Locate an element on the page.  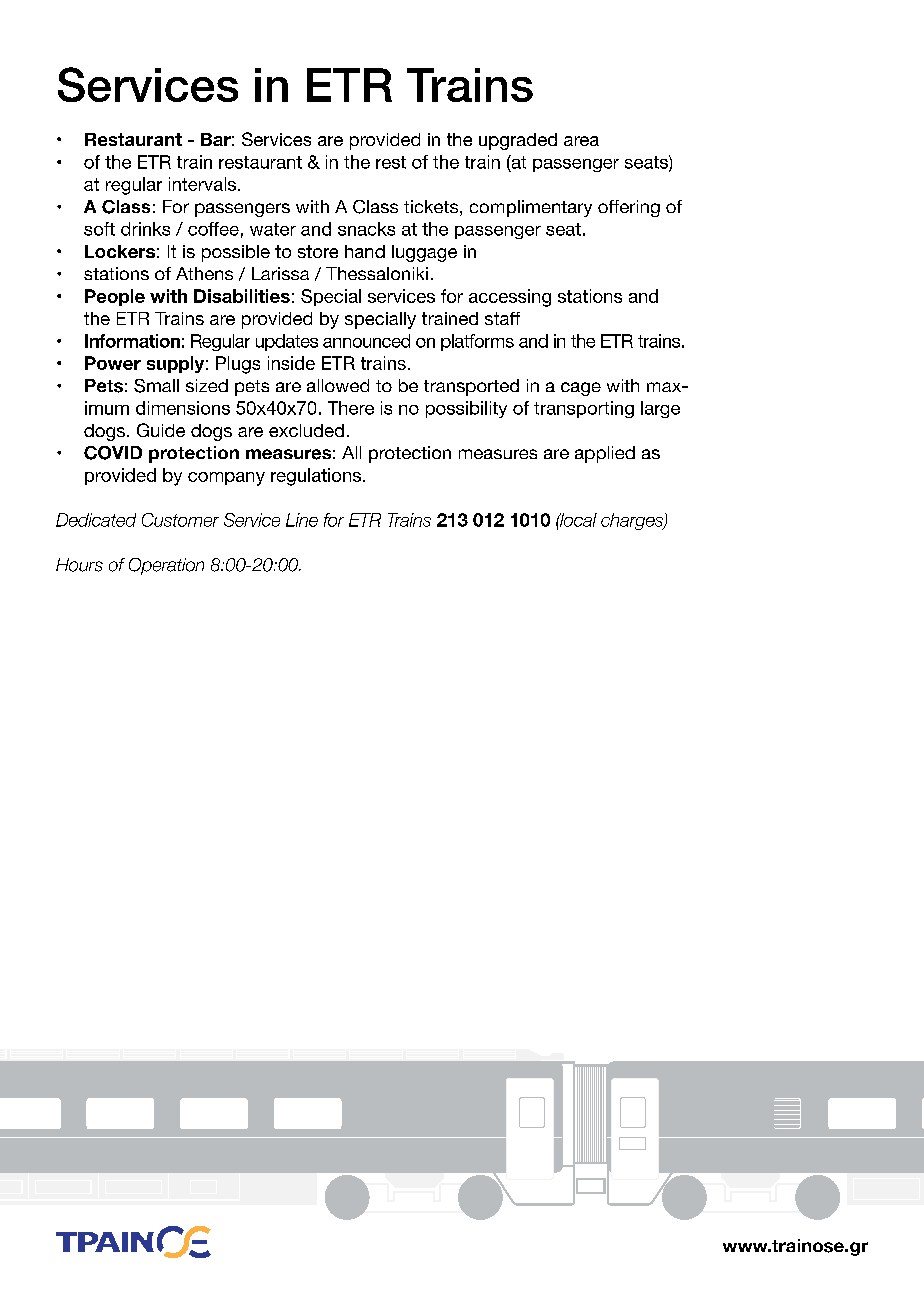
accessing is located at coordinates (510, 298).
